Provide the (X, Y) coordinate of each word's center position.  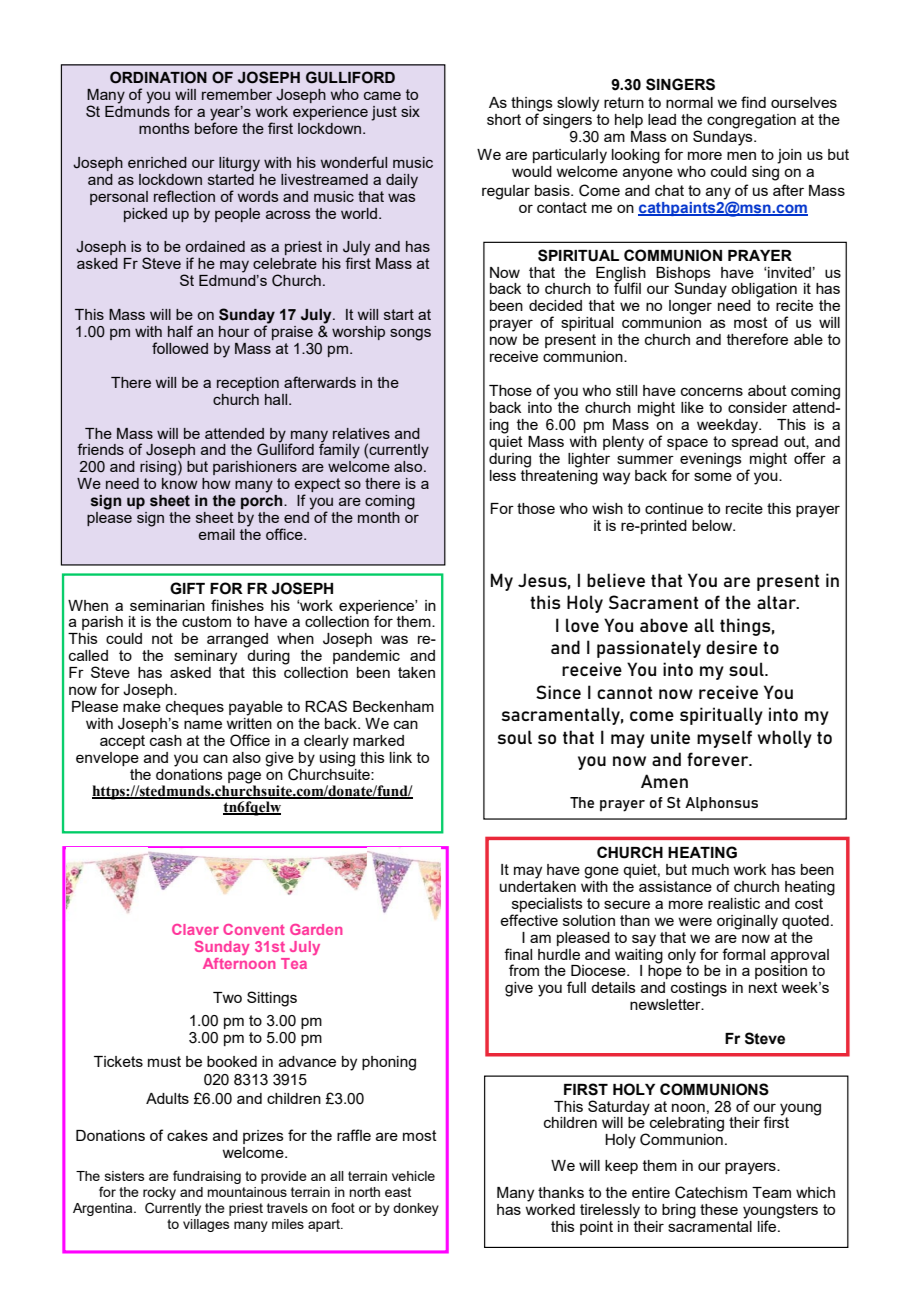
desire (731, 647)
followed (180, 348)
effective (529, 920)
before (216, 127)
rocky (159, 1193)
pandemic (366, 657)
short (504, 119)
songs (410, 334)
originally (747, 922)
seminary (205, 657)
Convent (254, 929)
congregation (751, 121)
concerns (712, 391)
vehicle (413, 1176)
